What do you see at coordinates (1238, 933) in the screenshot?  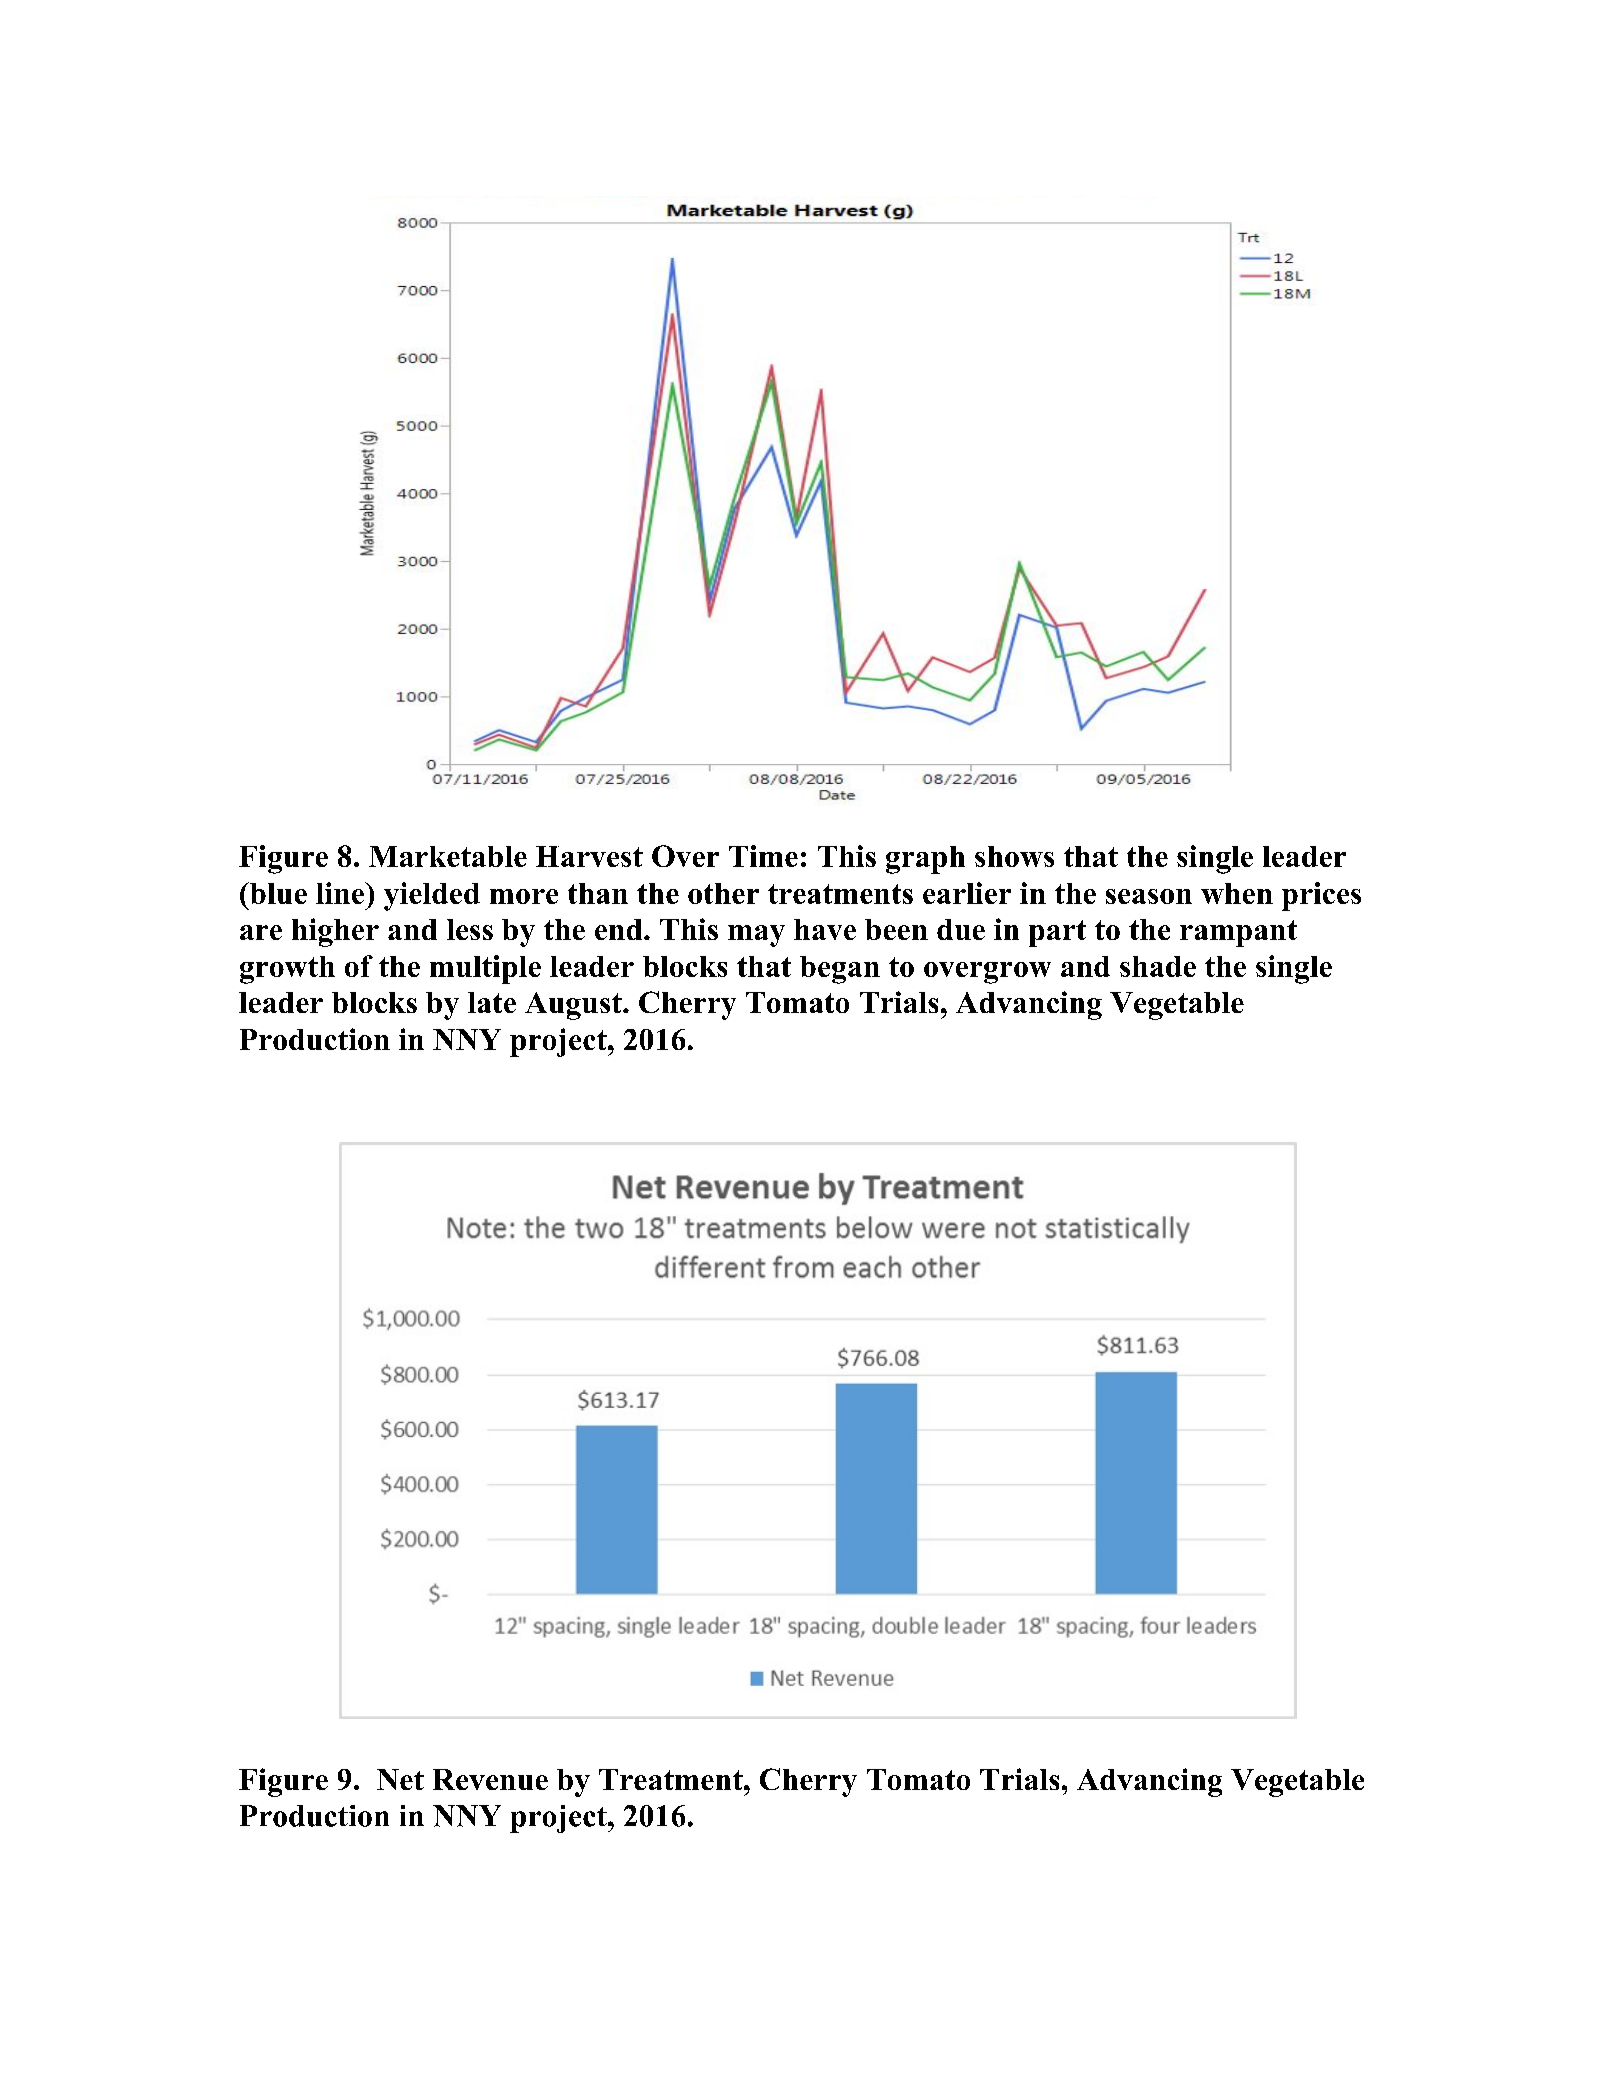 I see `rampant` at bounding box center [1238, 933].
